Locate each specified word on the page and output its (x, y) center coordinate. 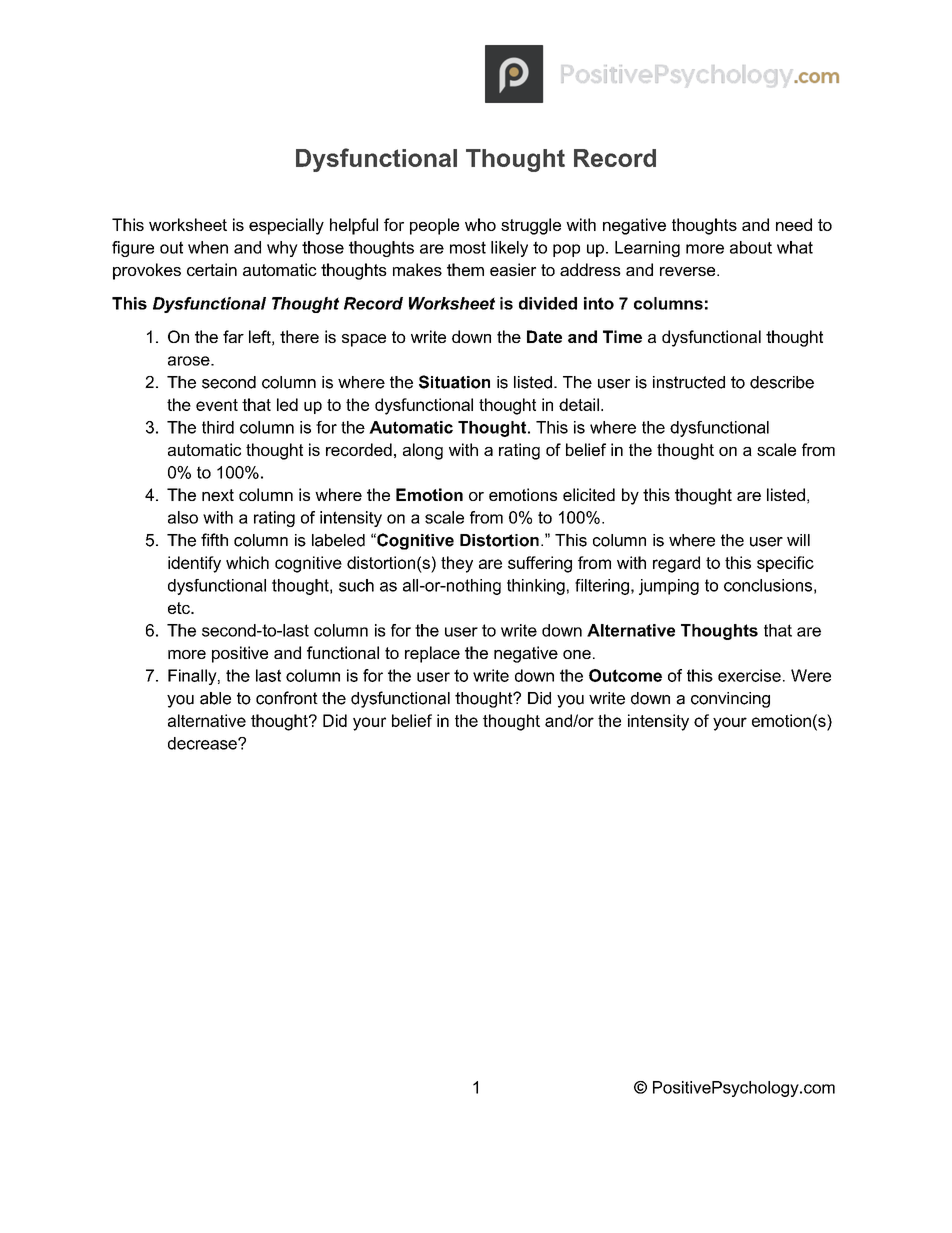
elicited (589, 494)
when (208, 247)
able (215, 698)
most (468, 247)
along (423, 451)
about (751, 247)
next (218, 495)
